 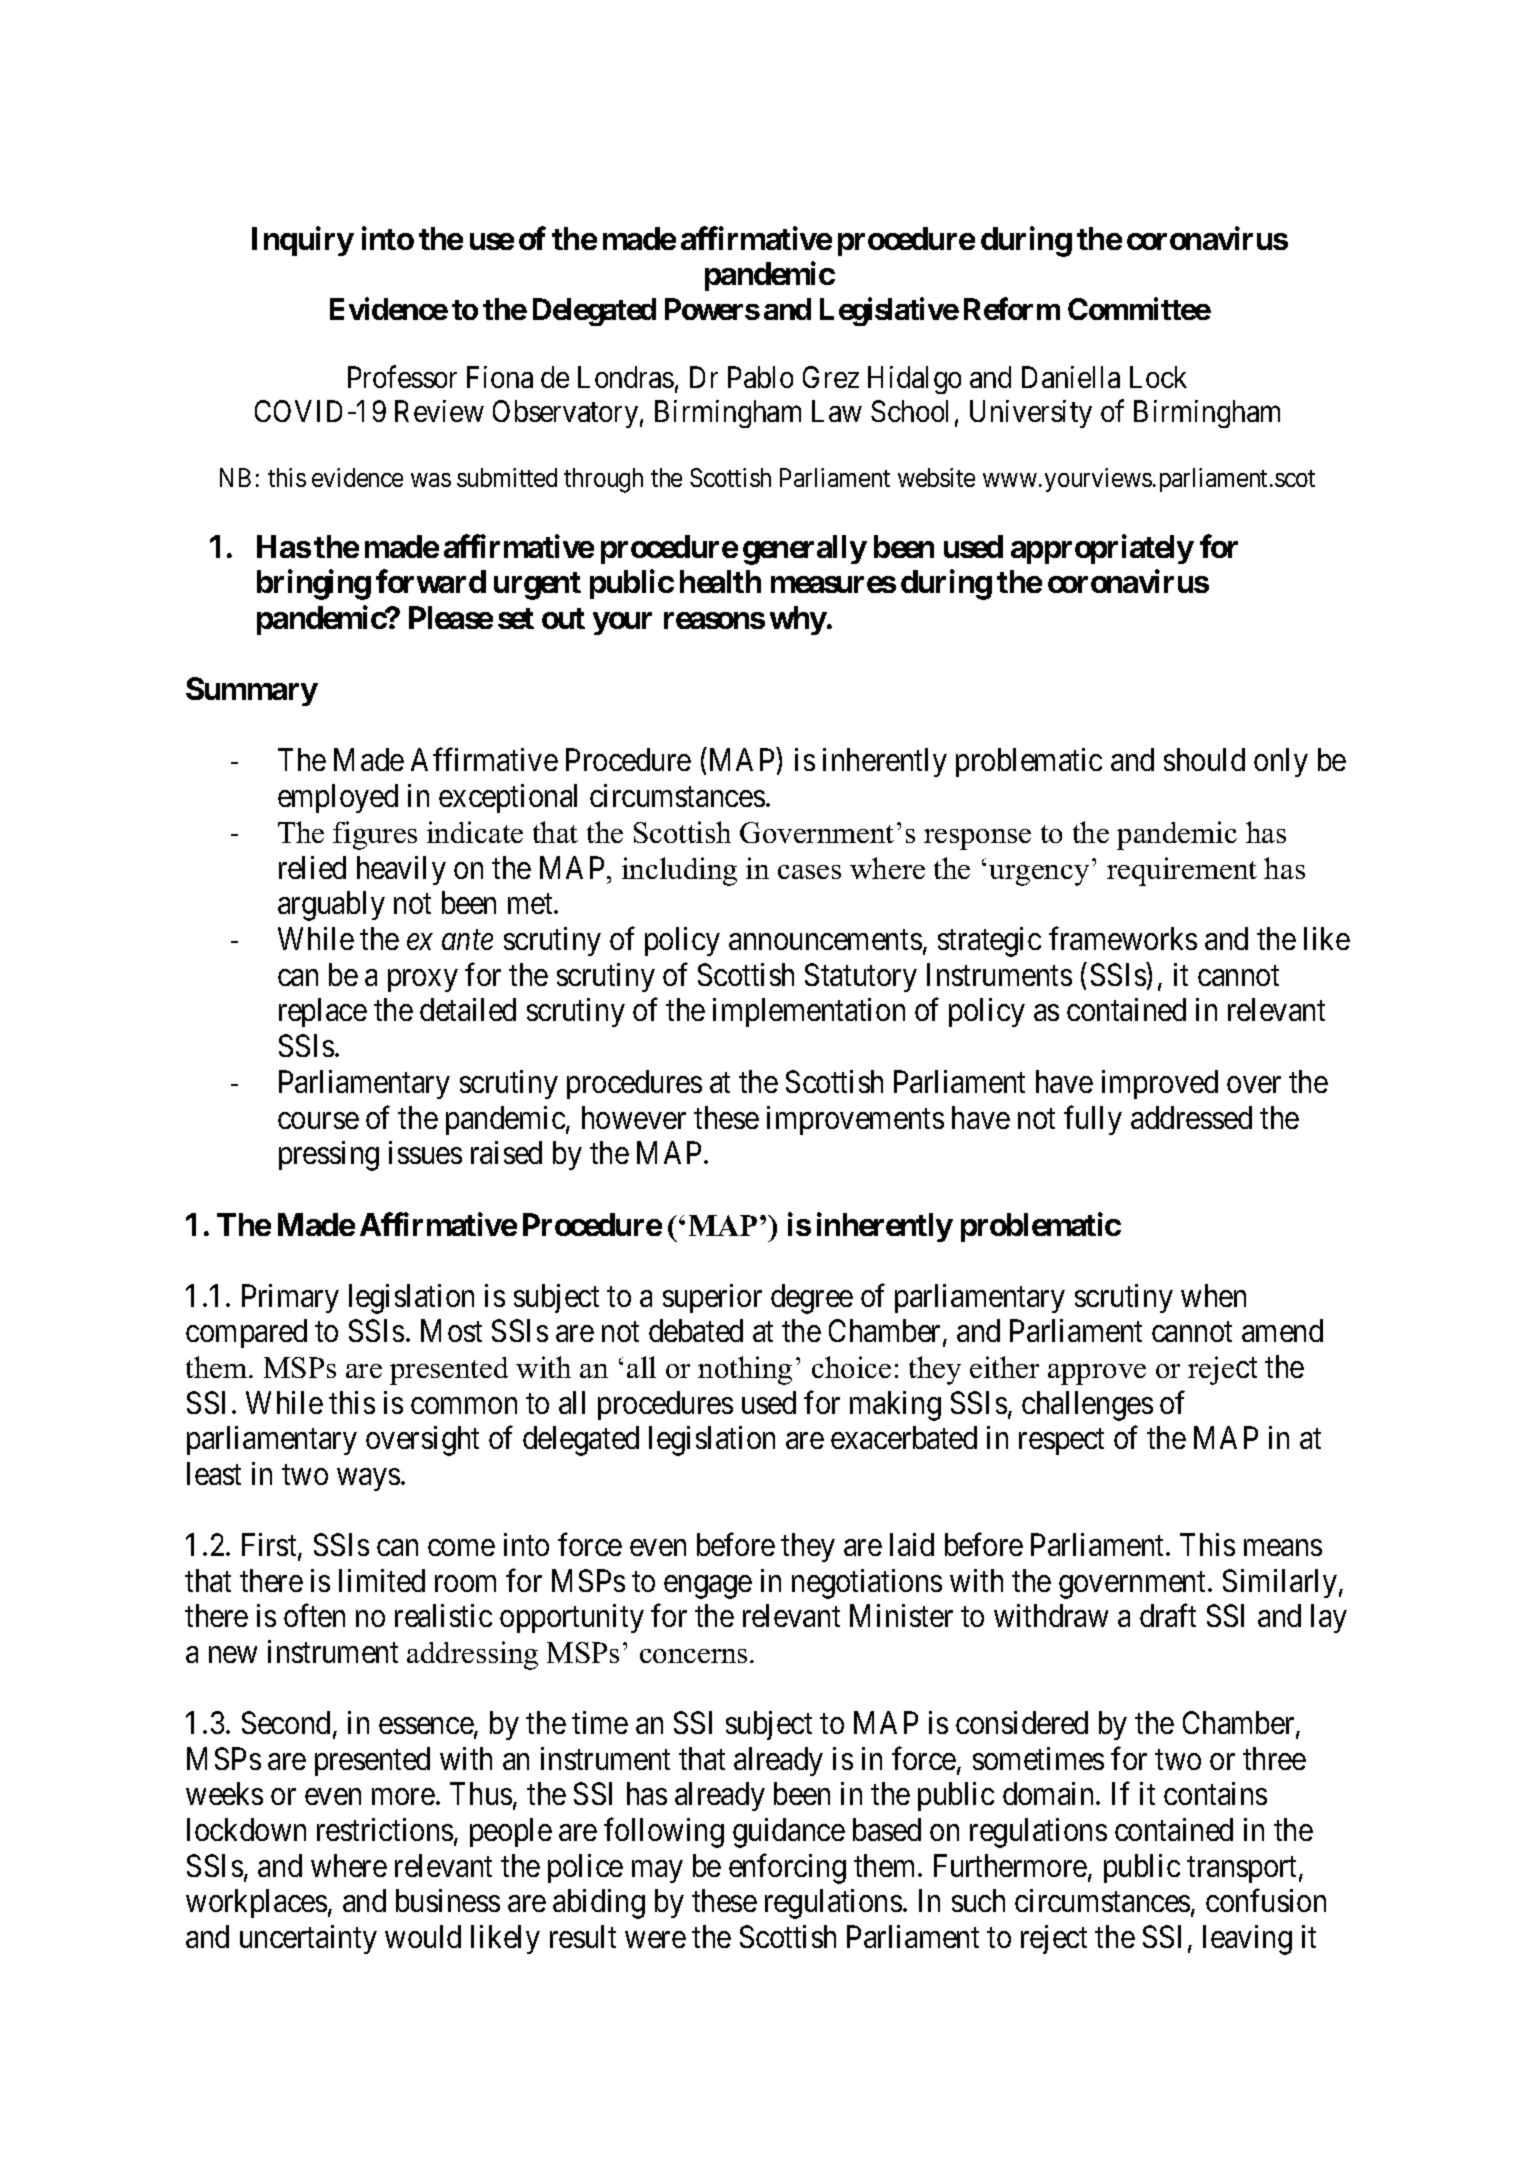 What do you see at coordinates (318, 1120) in the document?
I see `course` at bounding box center [318, 1120].
